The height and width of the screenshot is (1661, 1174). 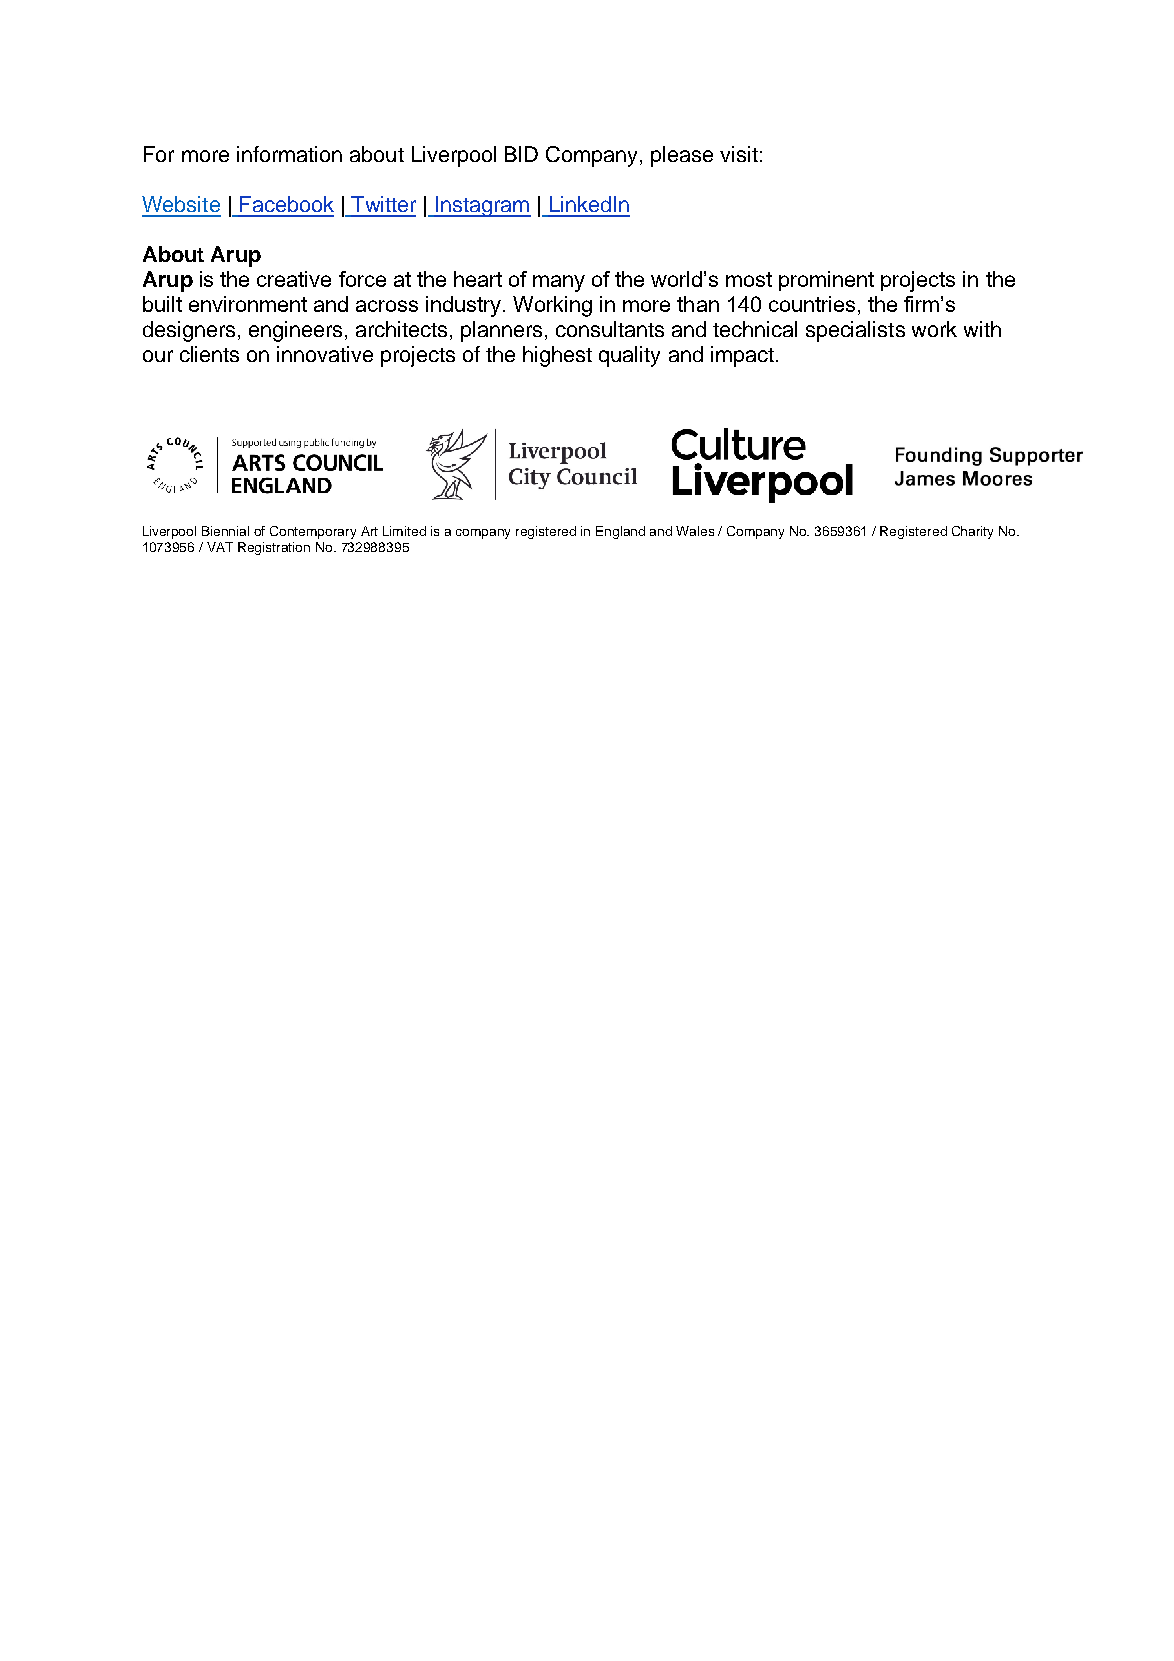 What do you see at coordinates (972, 532) in the screenshot?
I see `Charity` at bounding box center [972, 532].
